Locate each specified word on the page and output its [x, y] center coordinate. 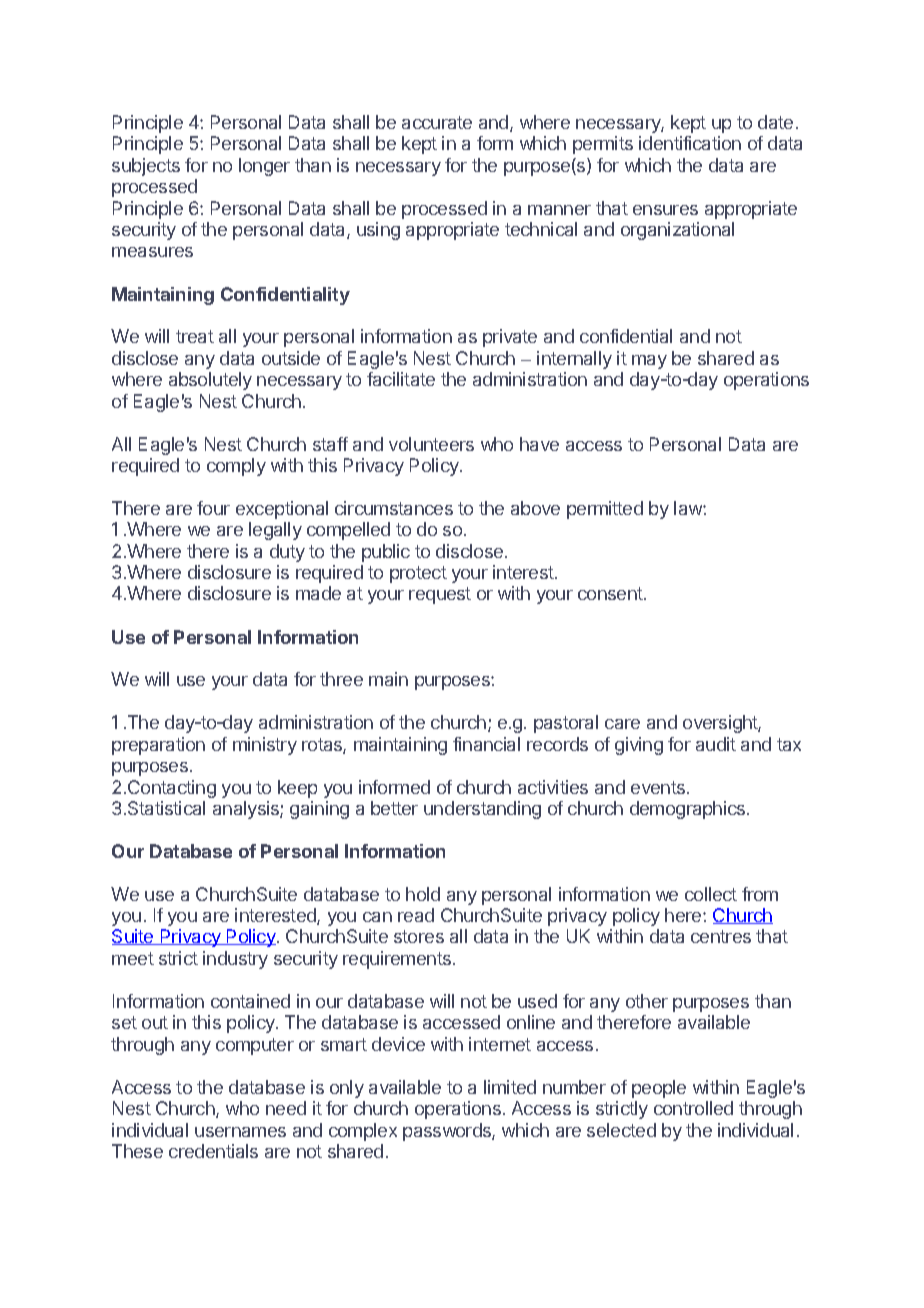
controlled [693, 1108]
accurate [437, 122]
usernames [240, 1132]
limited [510, 1087]
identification [690, 143]
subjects [146, 167]
